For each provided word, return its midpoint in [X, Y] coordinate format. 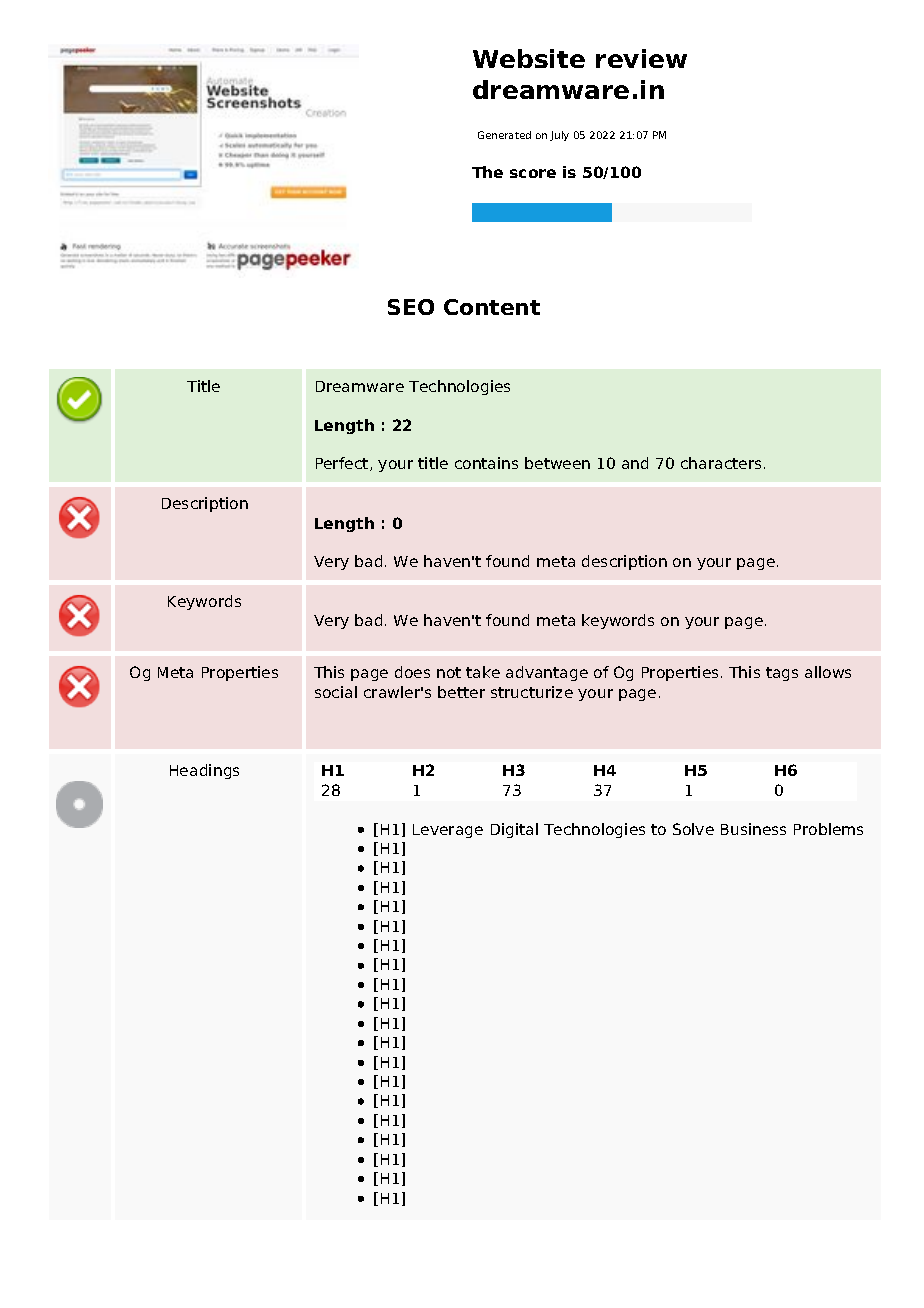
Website [529, 58]
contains [486, 463]
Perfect [343, 464]
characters [721, 463]
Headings [204, 771]
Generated [504, 135]
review [641, 58]
